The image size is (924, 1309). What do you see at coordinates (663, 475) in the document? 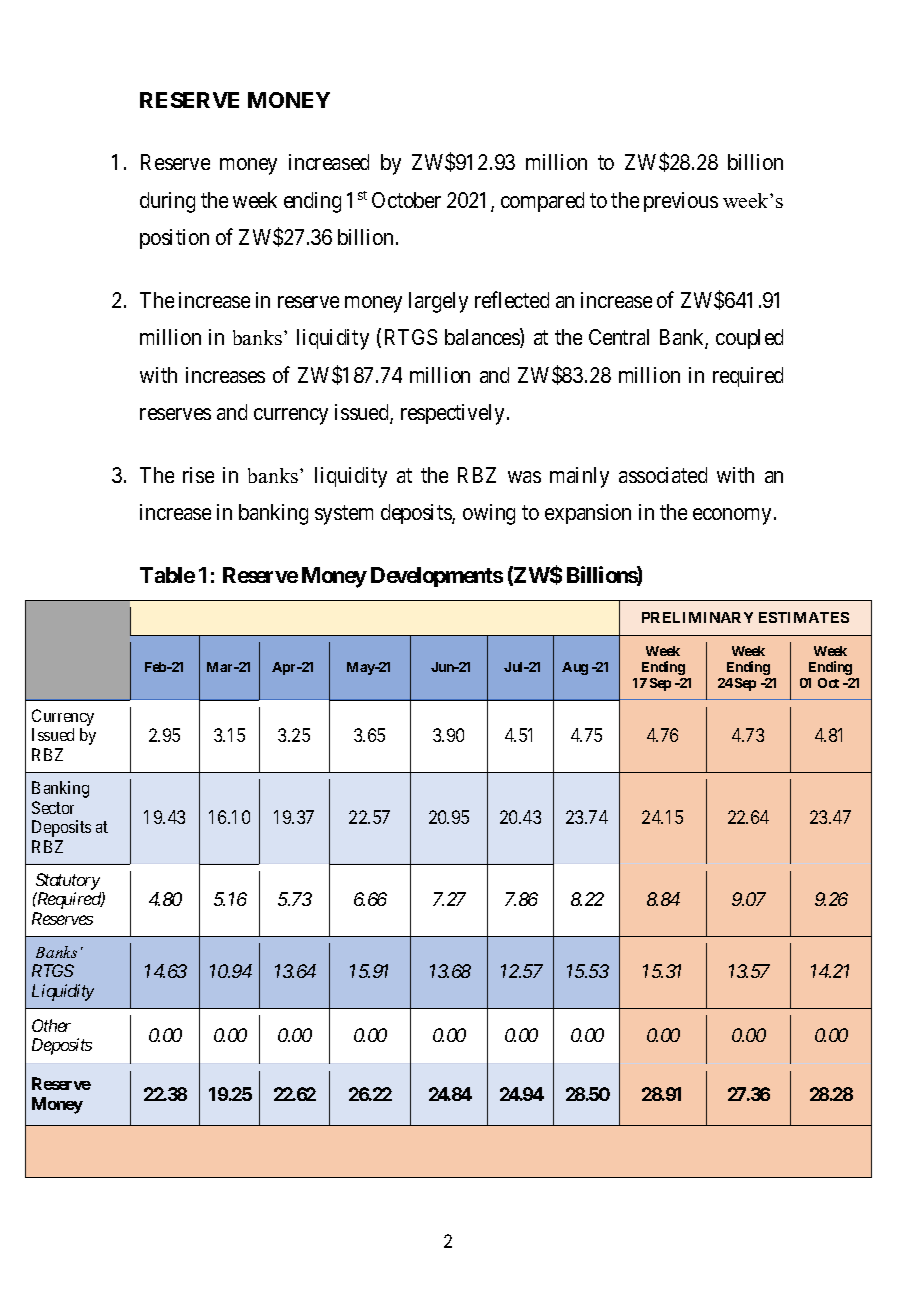
I see `associated` at bounding box center [663, 475].
